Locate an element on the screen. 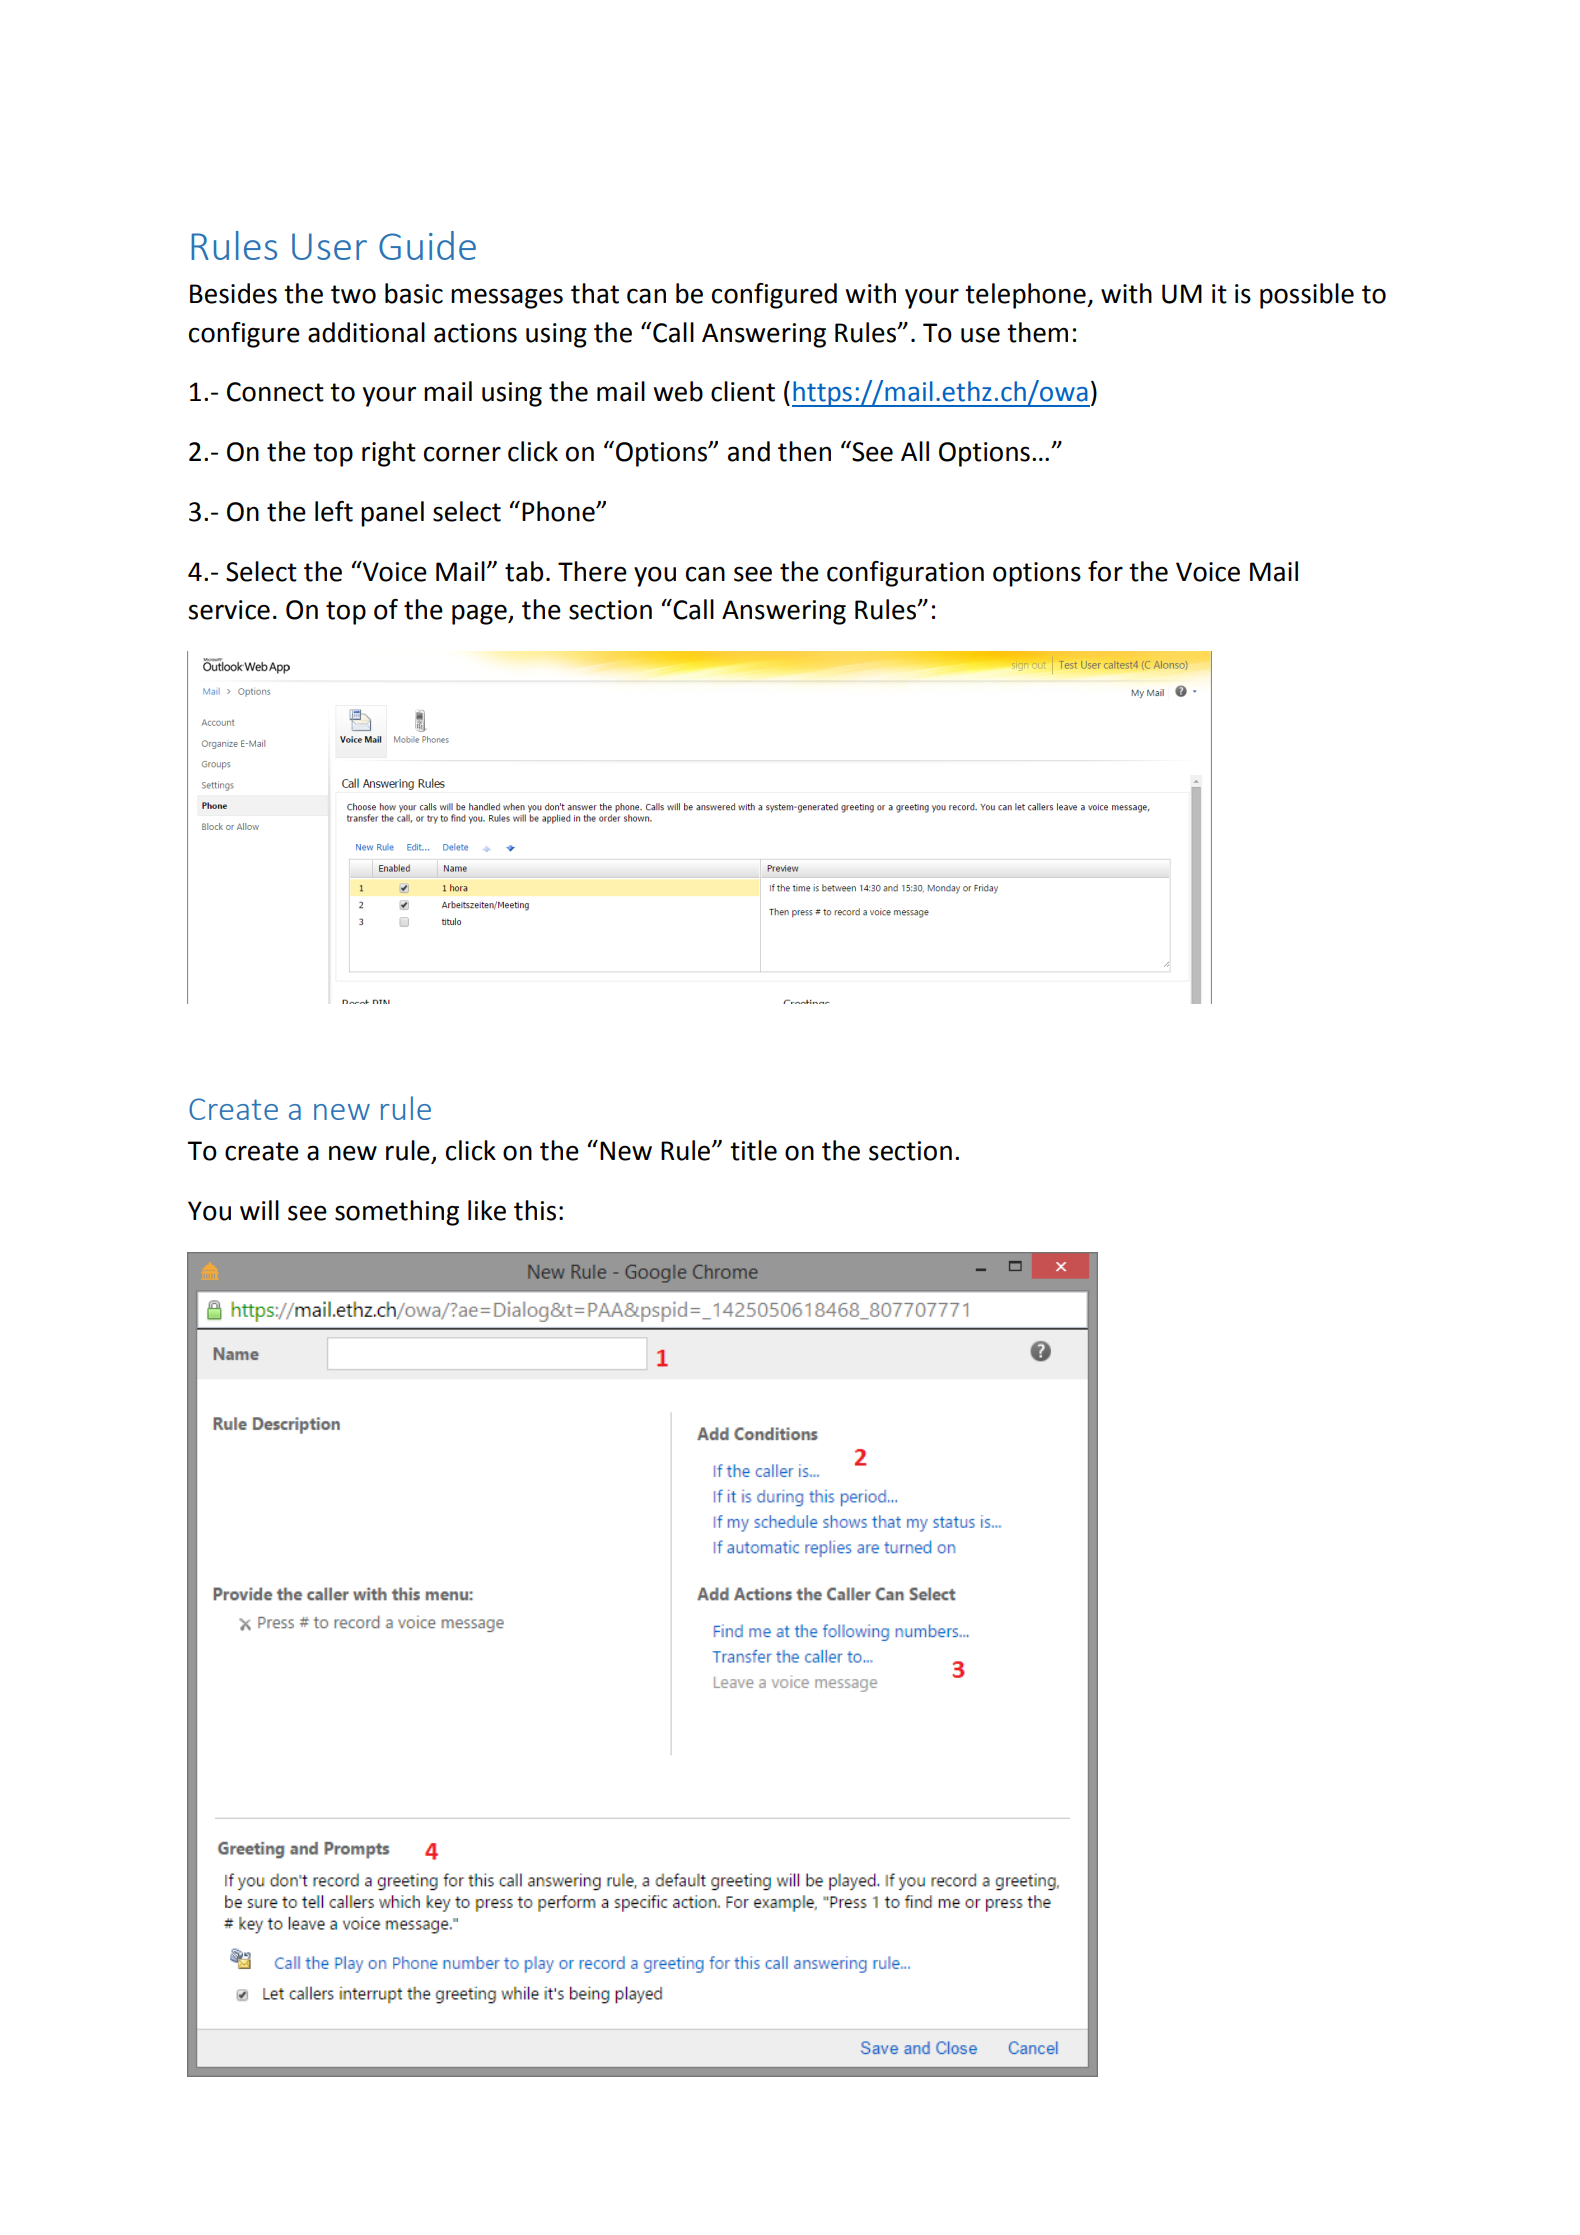 The height and width of the screenshot is (2235, 1580). something is located at coordinates (397, 1213).
